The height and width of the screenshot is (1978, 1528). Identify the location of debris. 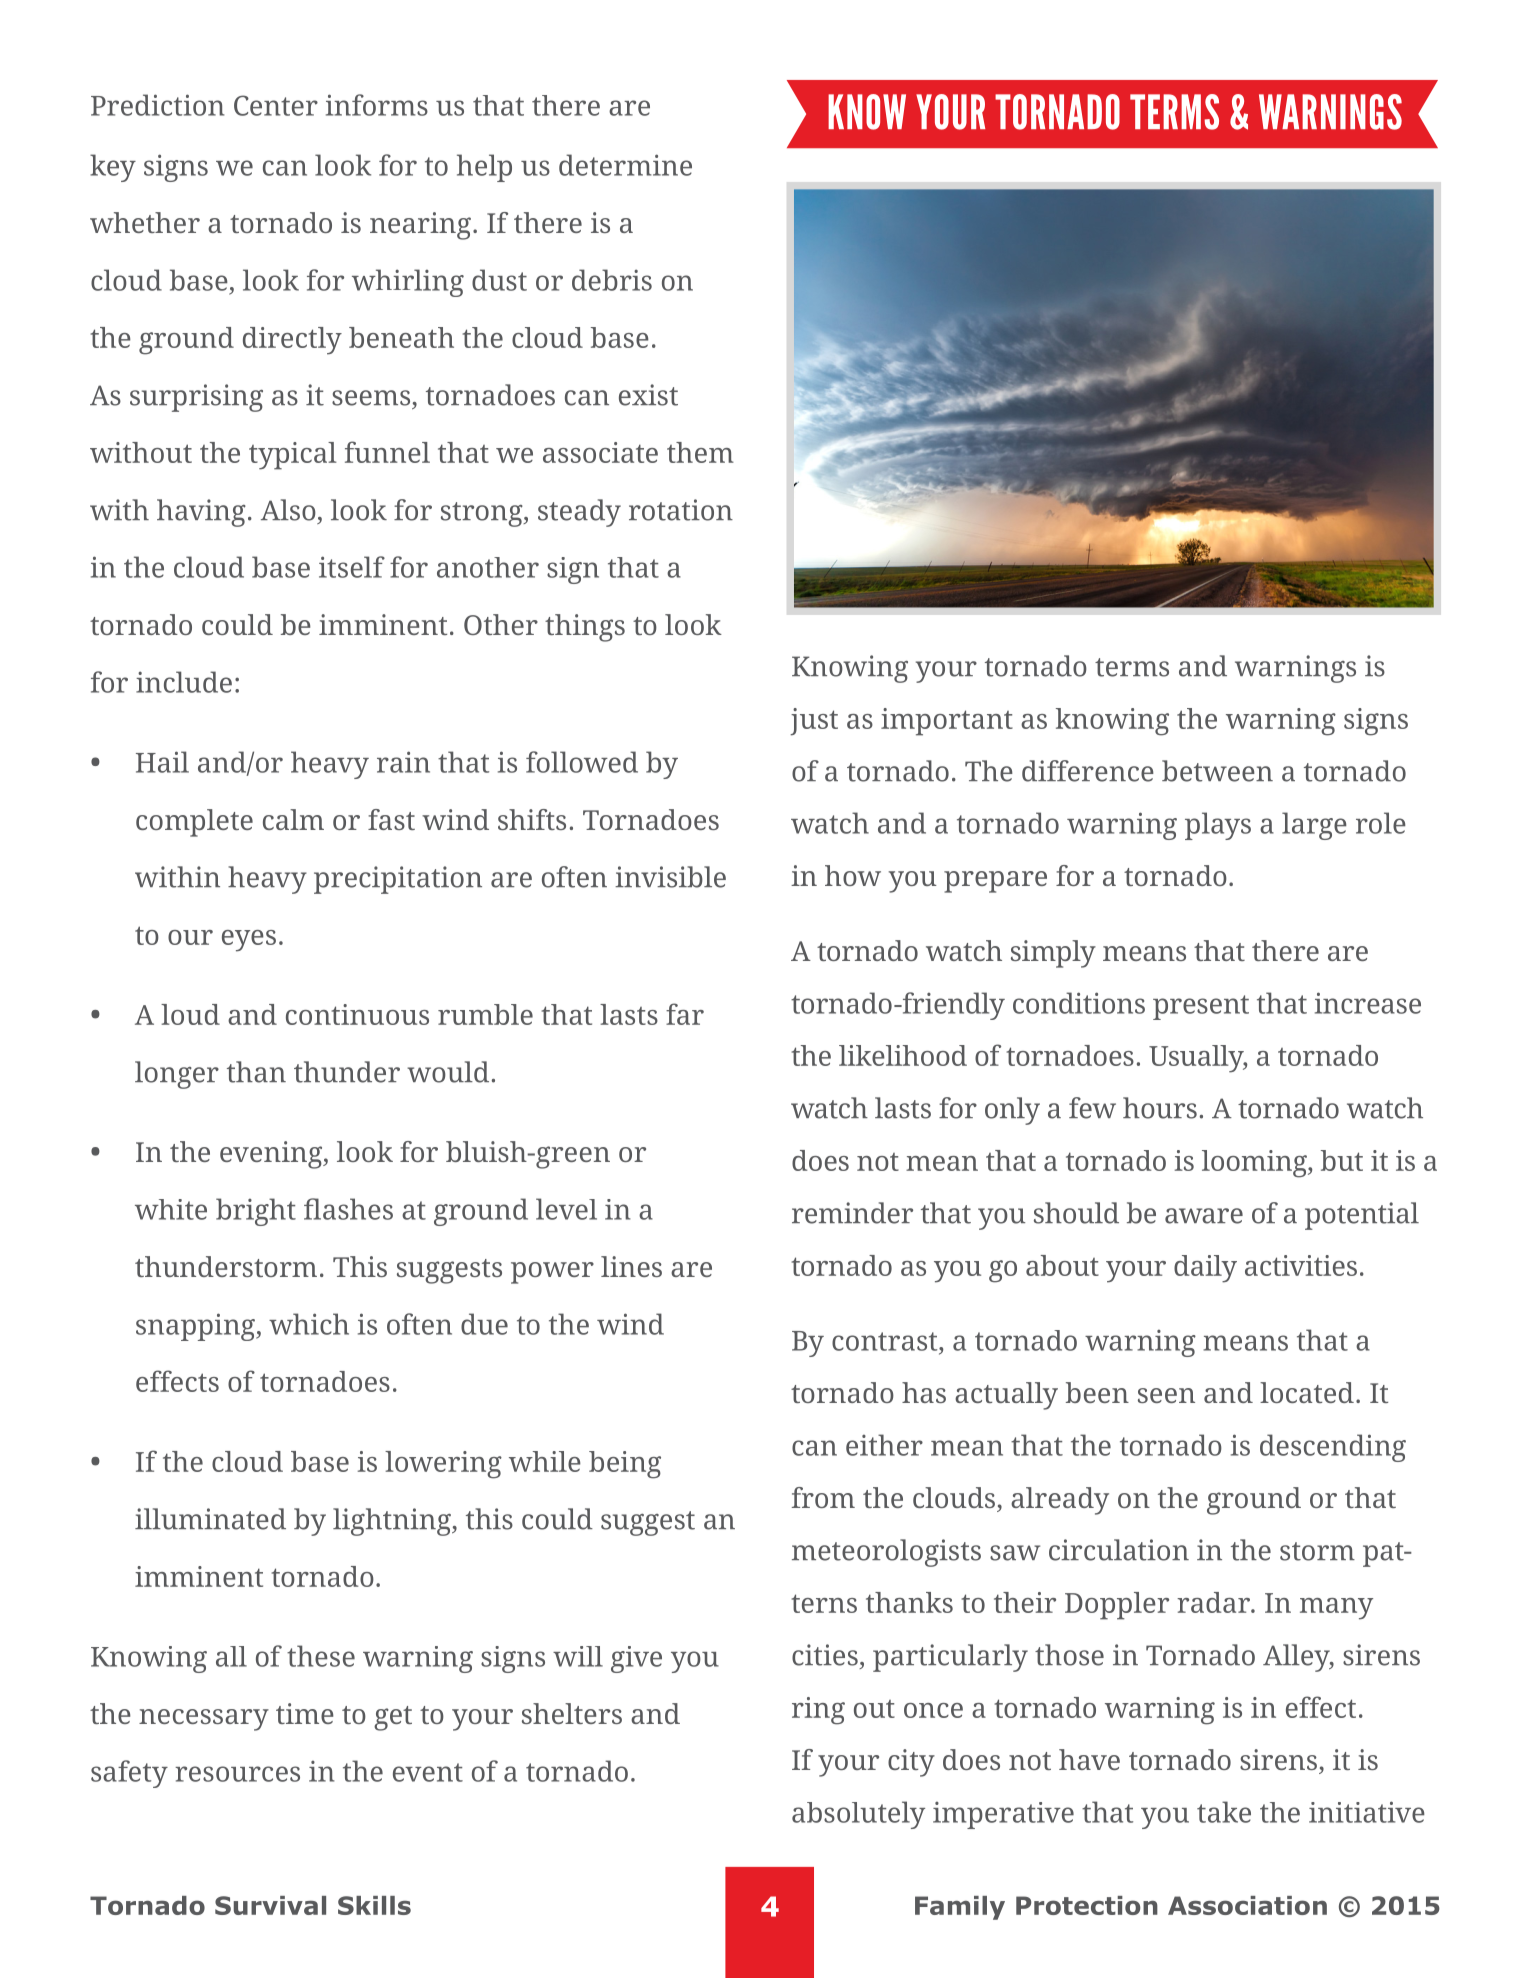
(612, 280).
